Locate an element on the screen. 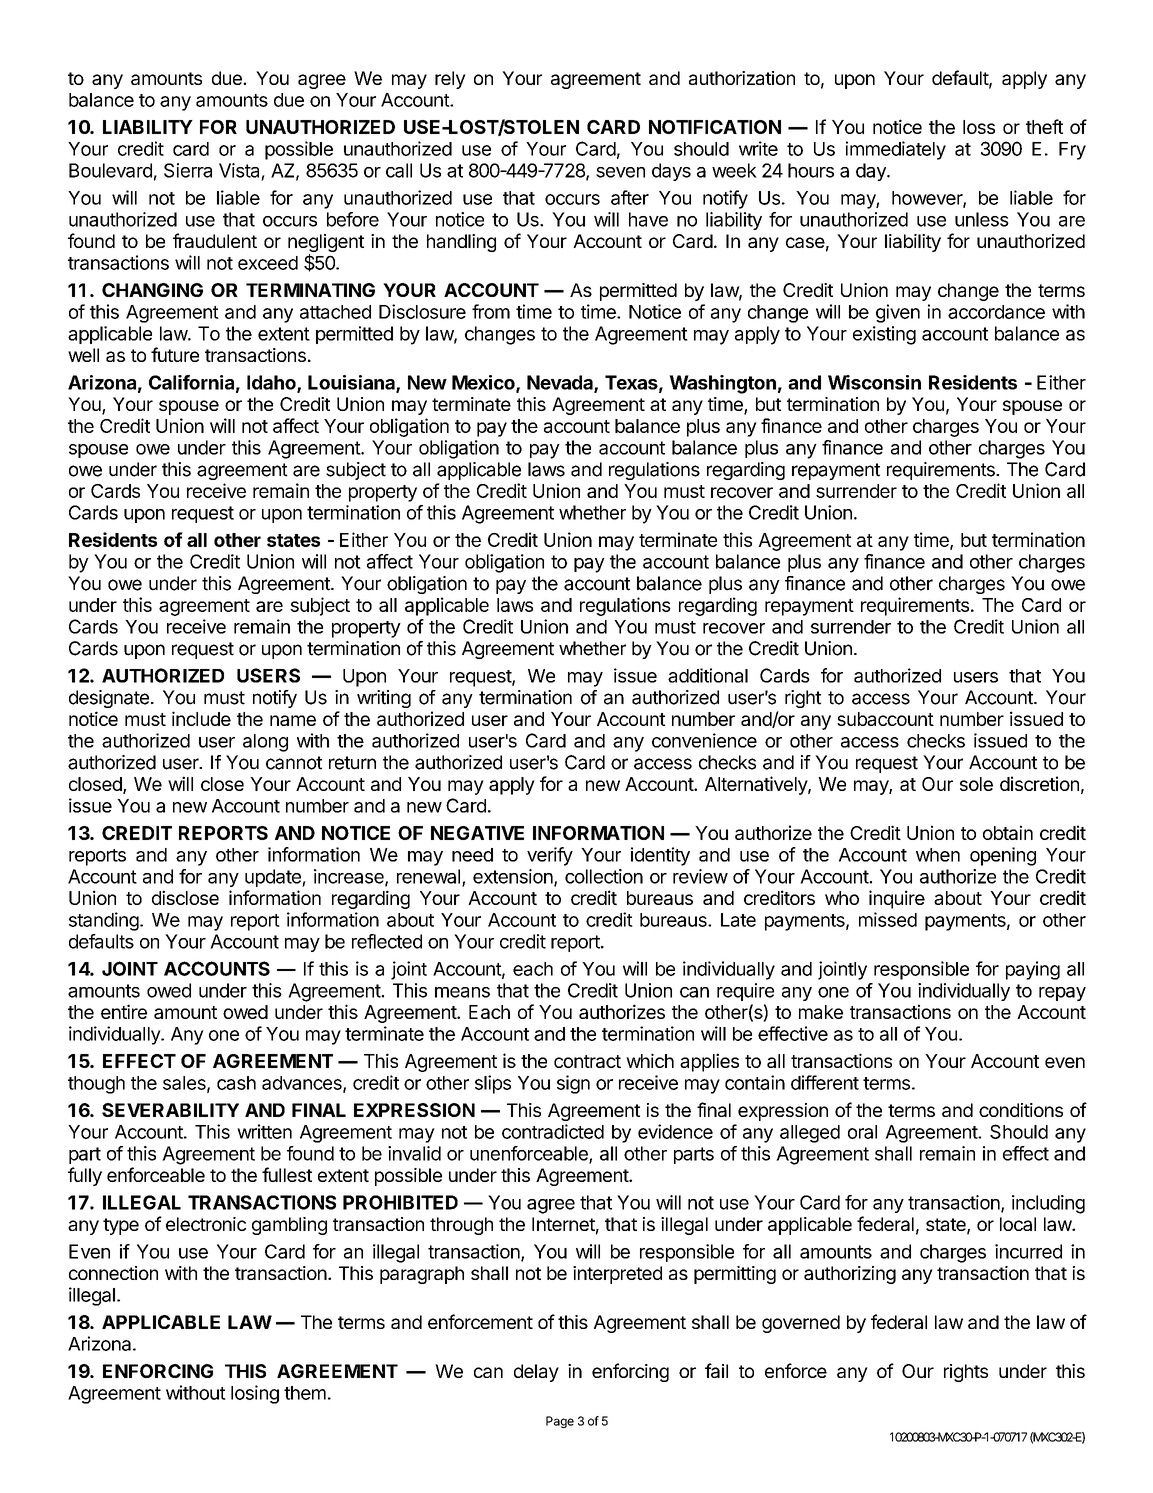 This screenshot has height=1493, width=1153. loss is located at coordinates (979, 127).
